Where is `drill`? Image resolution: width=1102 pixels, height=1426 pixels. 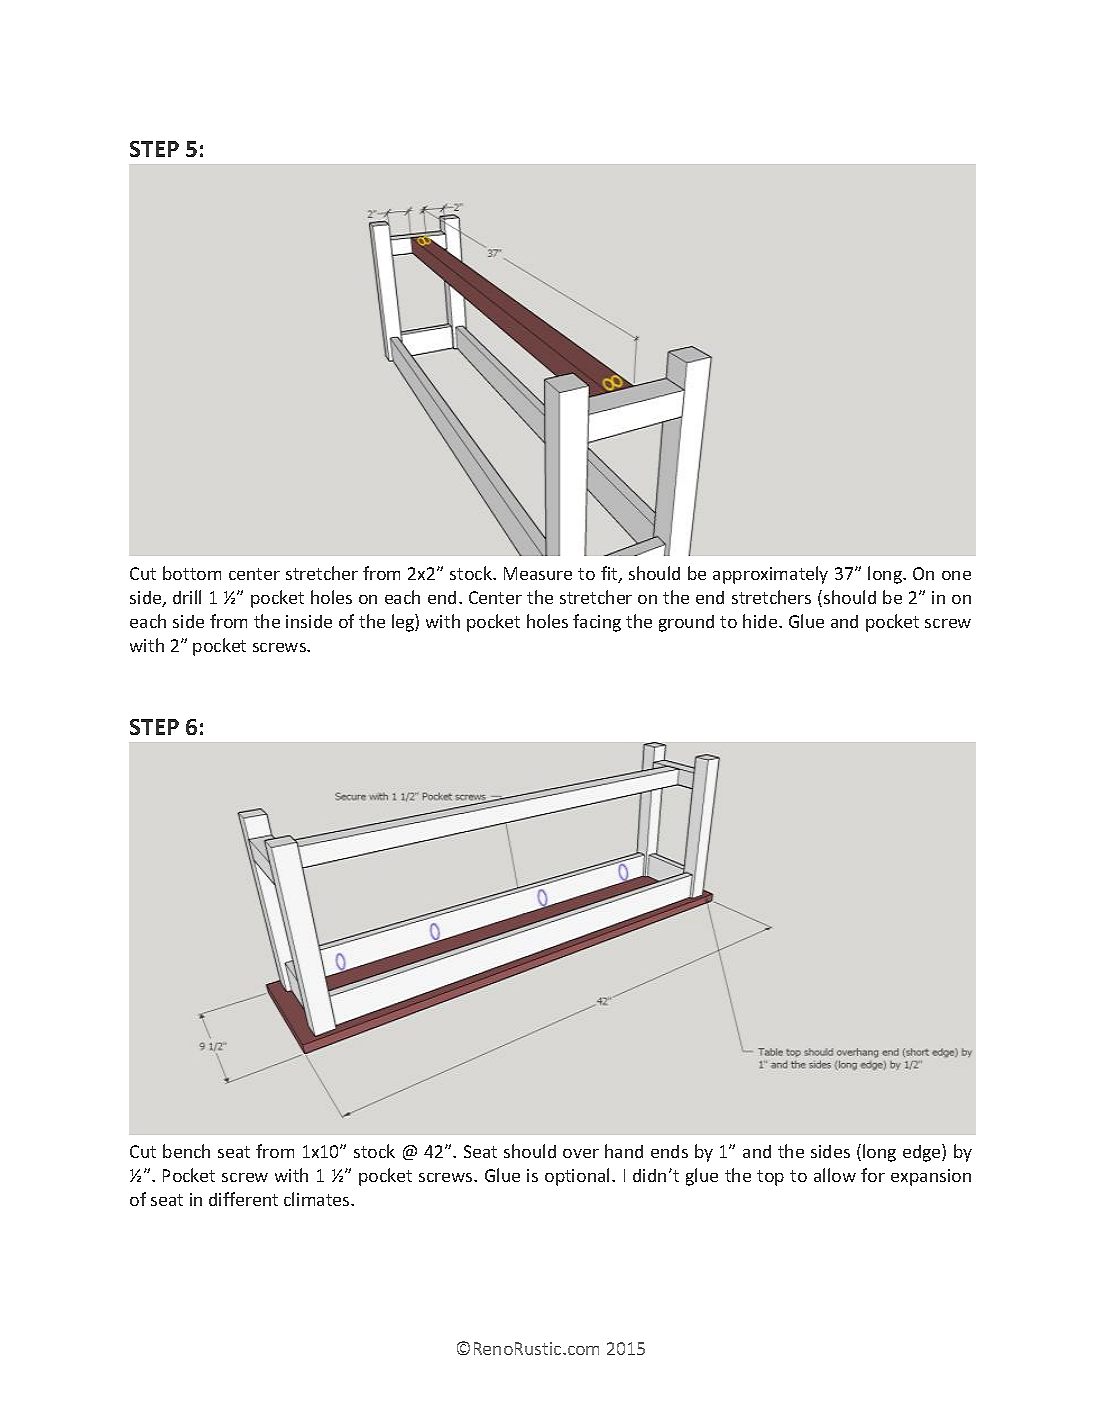 drill is located at coordinates (187, 597).
